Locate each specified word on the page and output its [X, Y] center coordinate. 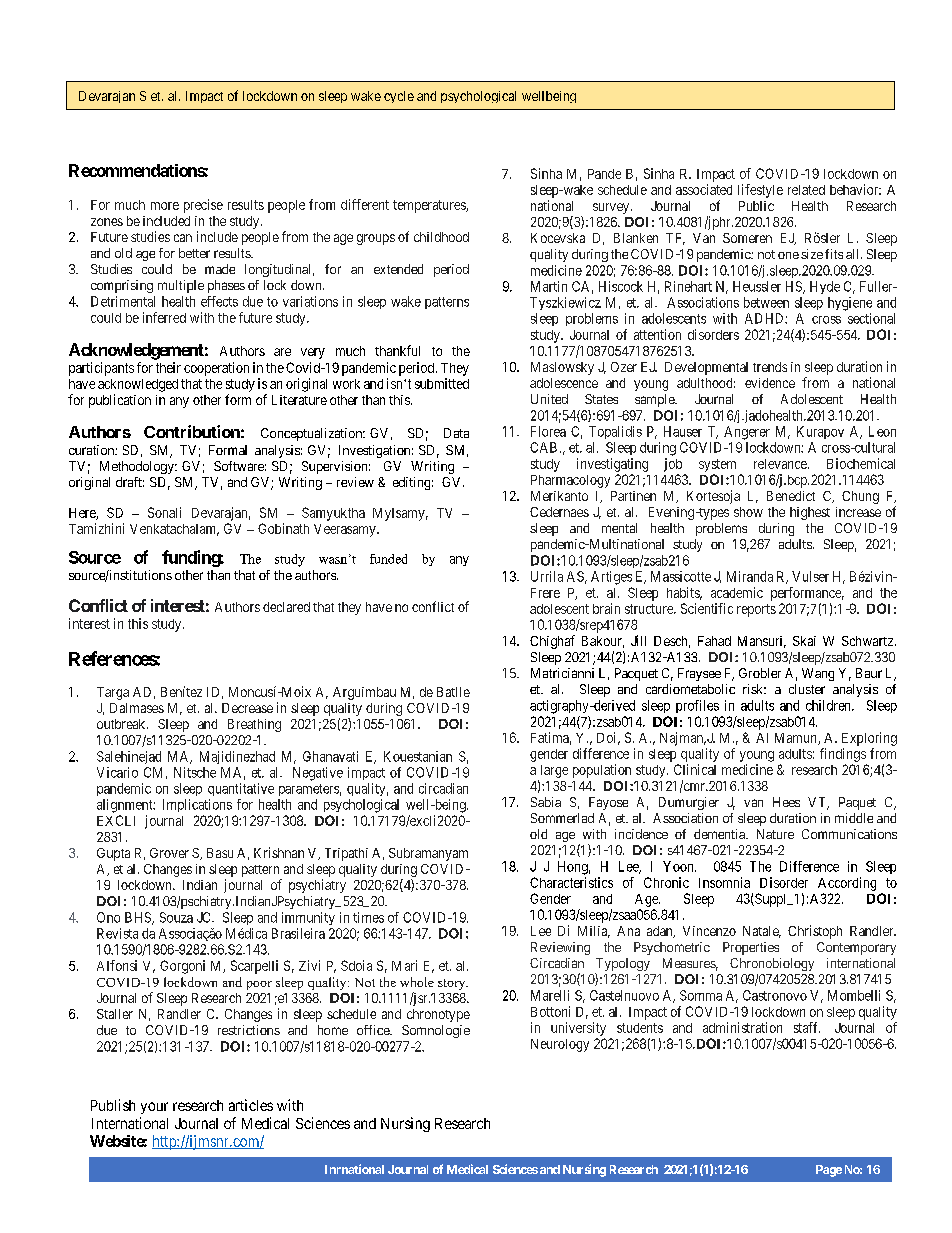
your [154, 1108]
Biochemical [861, 463]
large [554, 771]
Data [456, 433]
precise [203, 206]
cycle [399, 97]
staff [807, 1027]
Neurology [560, 1045]
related [806, 190]
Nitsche [195, 772]
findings [843, 755]
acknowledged [138, 385]
